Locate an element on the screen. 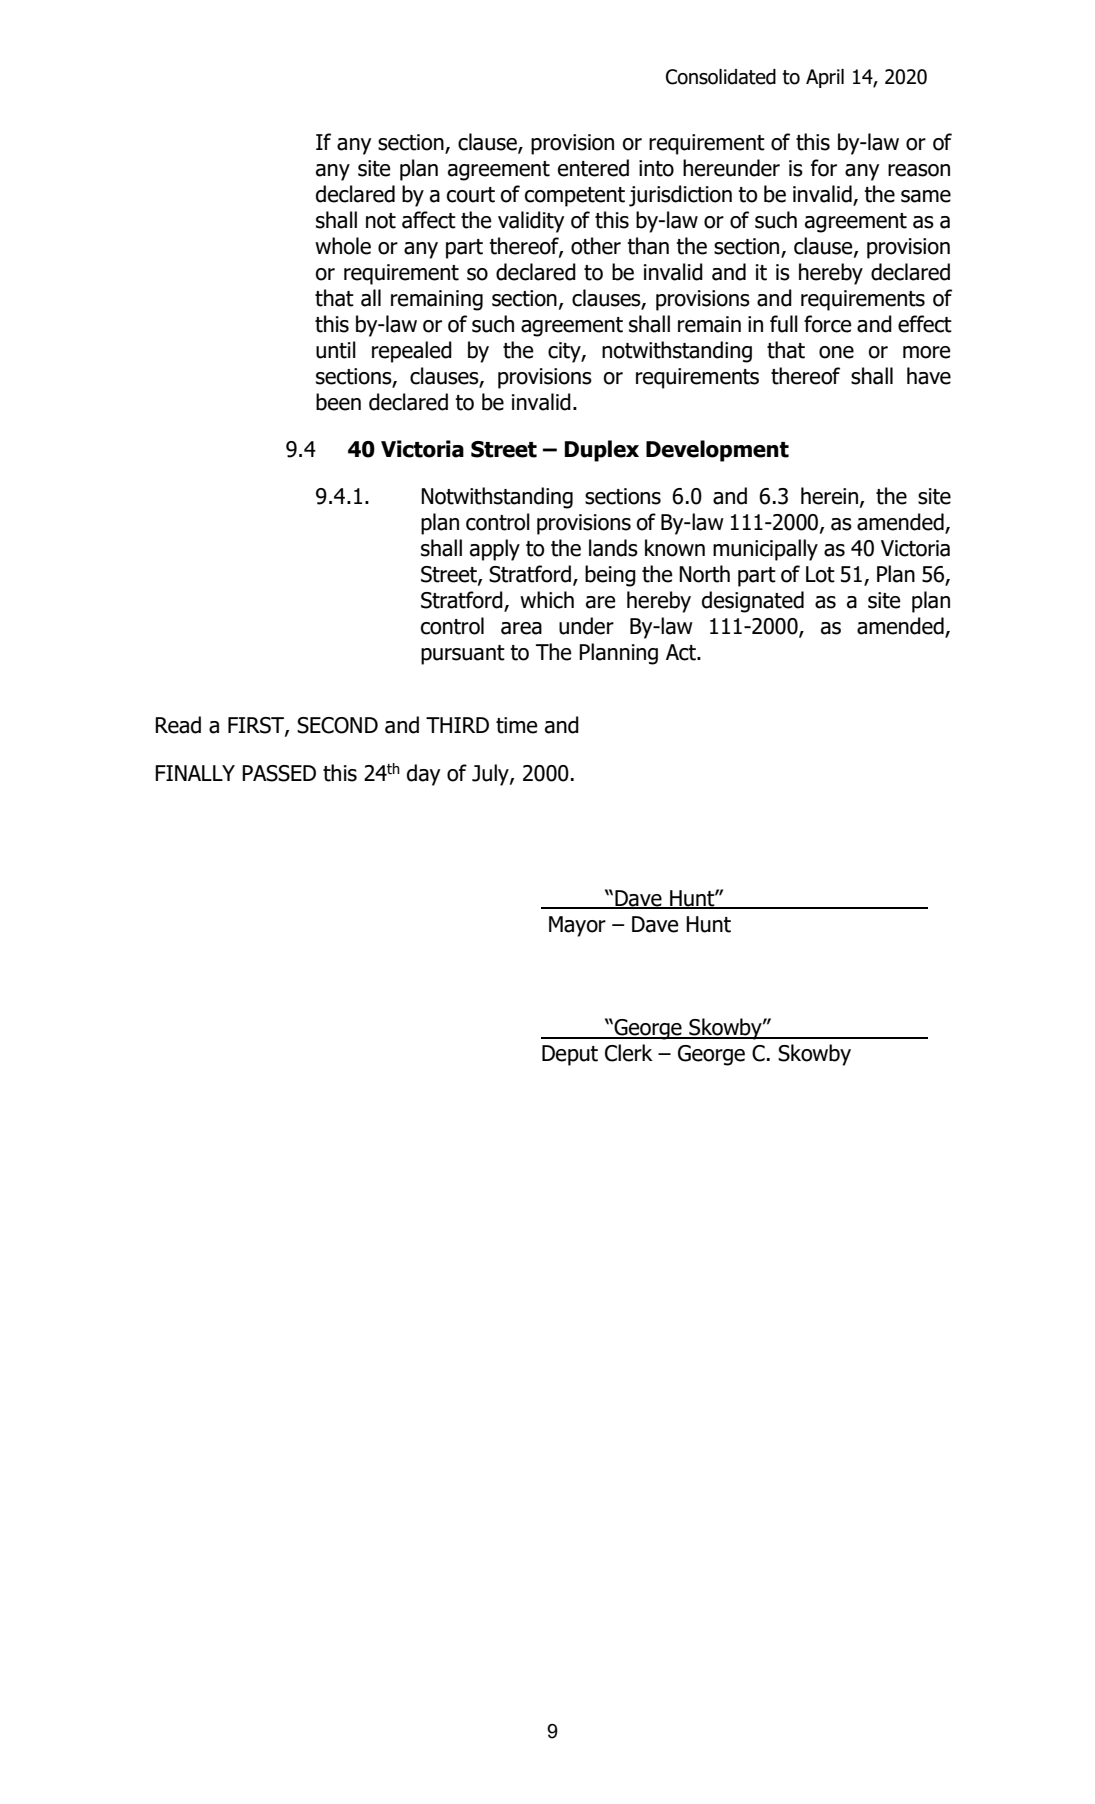  Mayor is located at coordinates (577, 926).
